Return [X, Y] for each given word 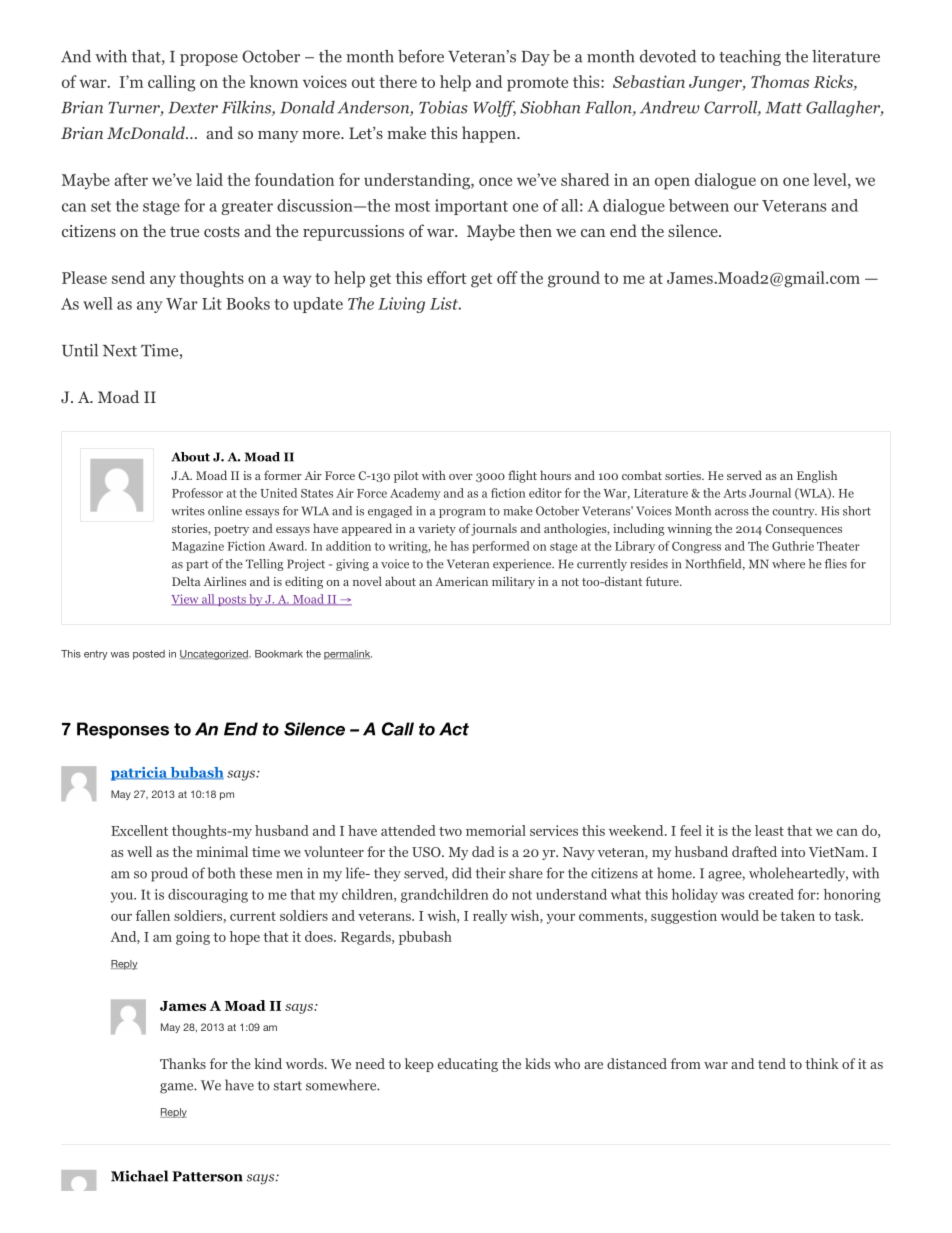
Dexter [193, 108]
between [699, 205]
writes [188, 511]
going [193, 938]
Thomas [780, 81]
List [445, 303]
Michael [139, 1176]
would [740, 915]
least [769, 830]
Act [454, 729]
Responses [123, 730]
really [490, 917]
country [794, 512]
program [462, 513]
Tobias [443, 107]
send [128, 277]
